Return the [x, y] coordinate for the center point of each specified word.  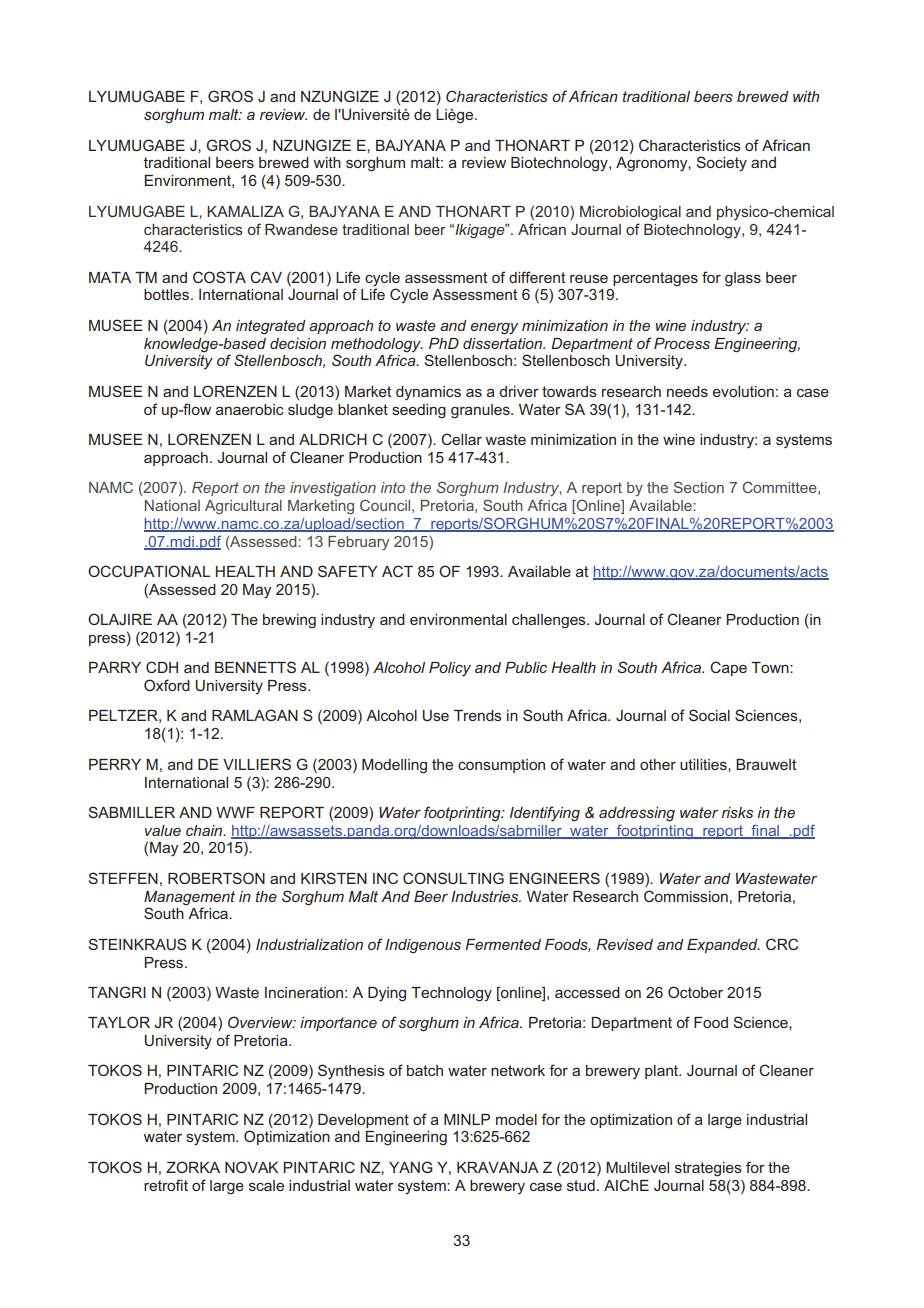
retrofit [166, 1185]
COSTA [219, 277]
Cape [728, 668]
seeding [419, 411]
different [537, 277]
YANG [411, 1167]
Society [722, 163]
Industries [486, 896]
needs [687, 391]
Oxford [167, 685]
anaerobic [250, 409]
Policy [450, 669]
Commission [686, 896]
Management [189, 898]
